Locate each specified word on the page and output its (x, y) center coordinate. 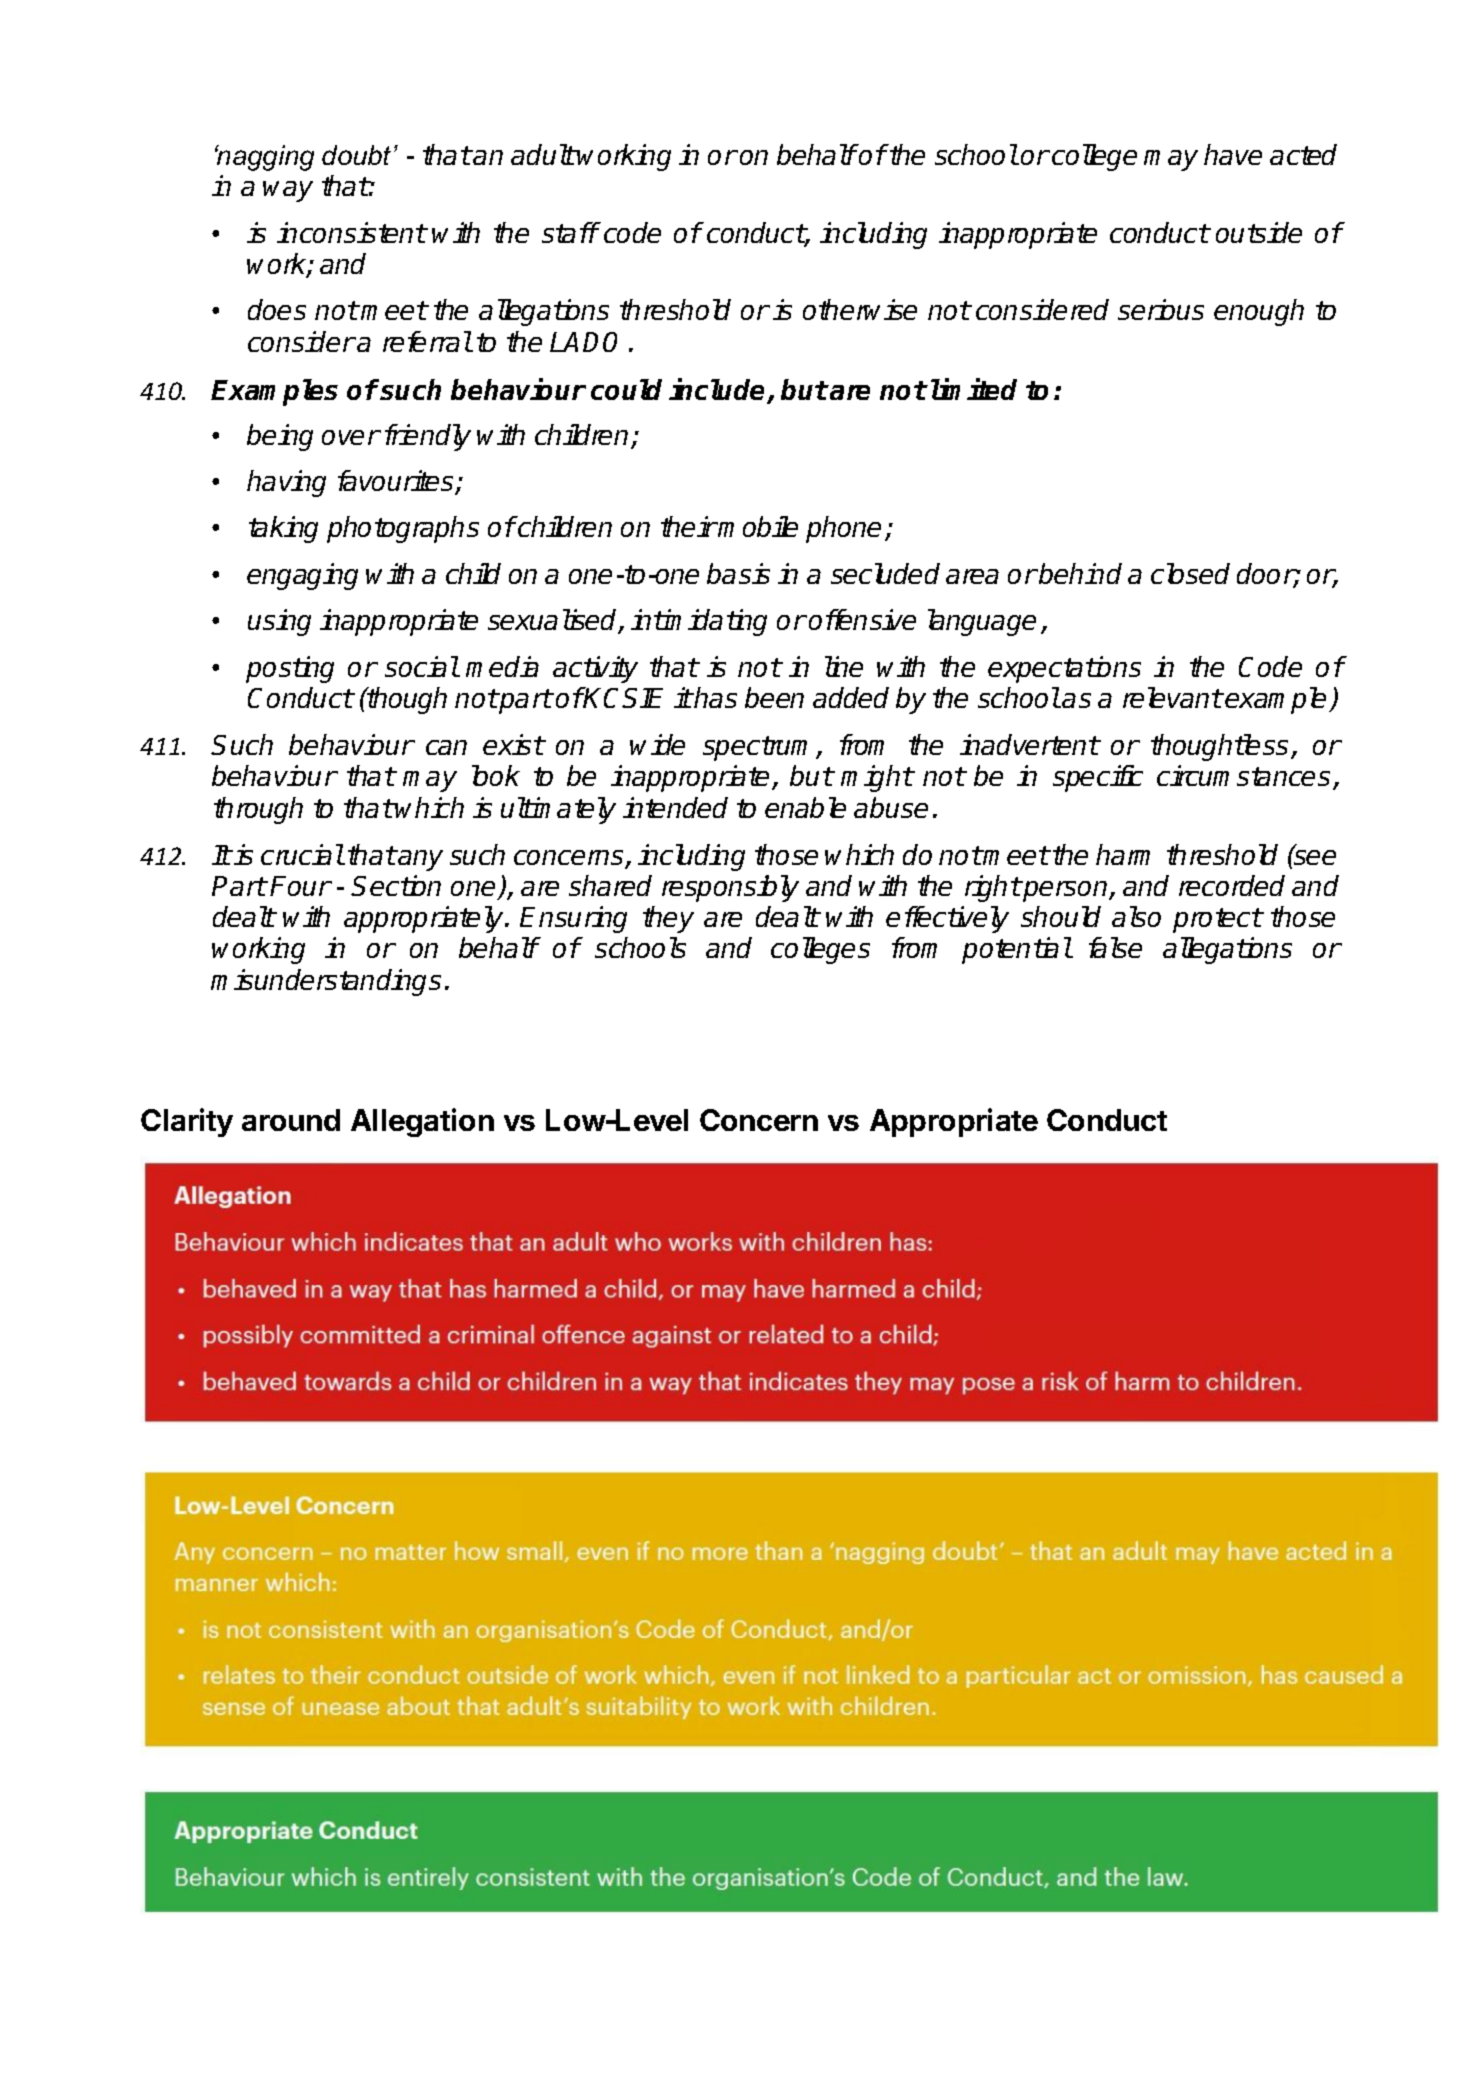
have (1233, 154)
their (689, 526)
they (668, 919)
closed (1190, 573)
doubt (356, 155)
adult (543, 154)
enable (805, 807)
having (286, 483)
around (291, 1120)
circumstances (1243, 775)
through (258, 810)
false (1115, 947)
